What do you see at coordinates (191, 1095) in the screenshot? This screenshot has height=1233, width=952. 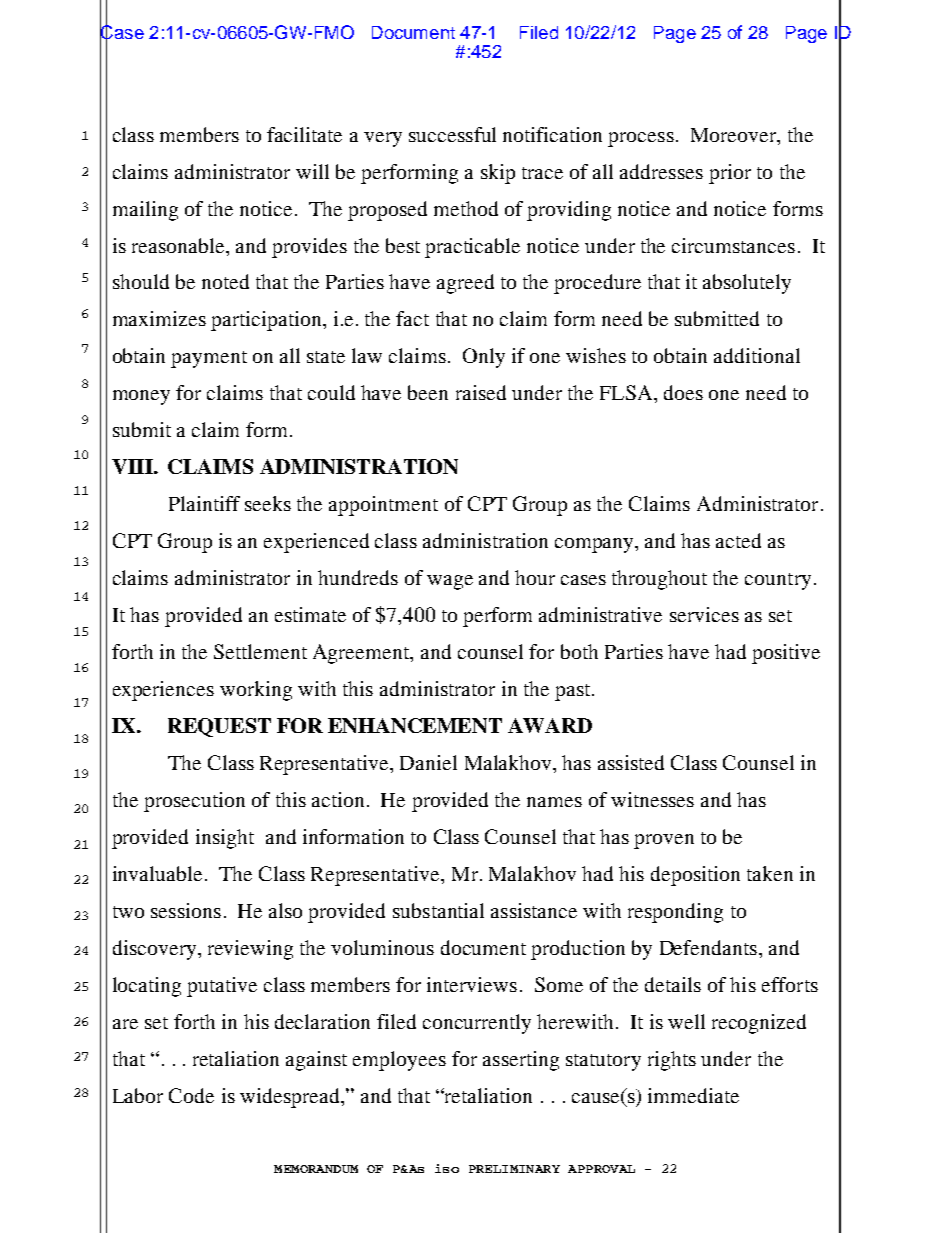 I see `Code` at bounding box center [191, 1095].
